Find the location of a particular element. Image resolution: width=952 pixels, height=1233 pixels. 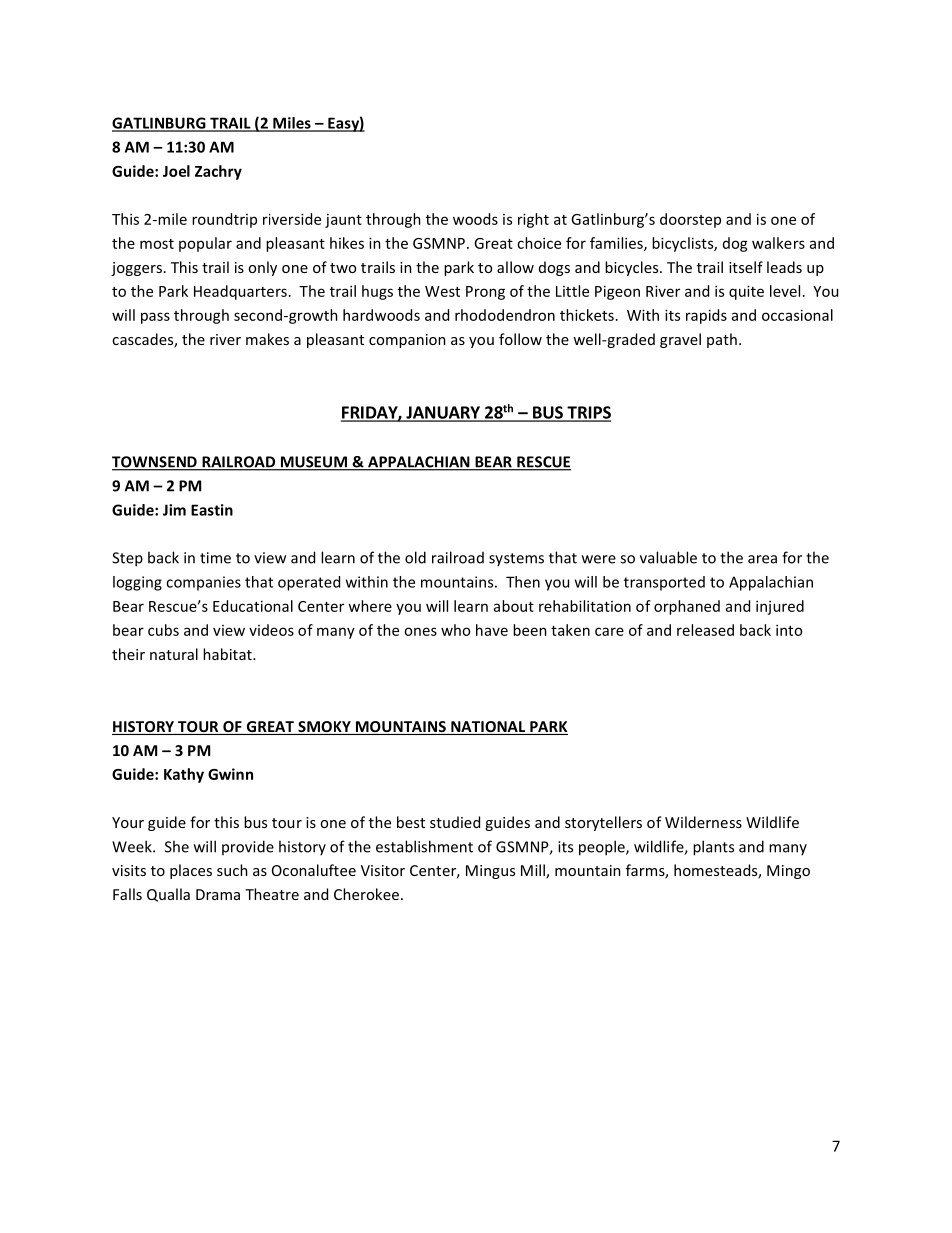

walkers is located at coordinates (778, 243).
